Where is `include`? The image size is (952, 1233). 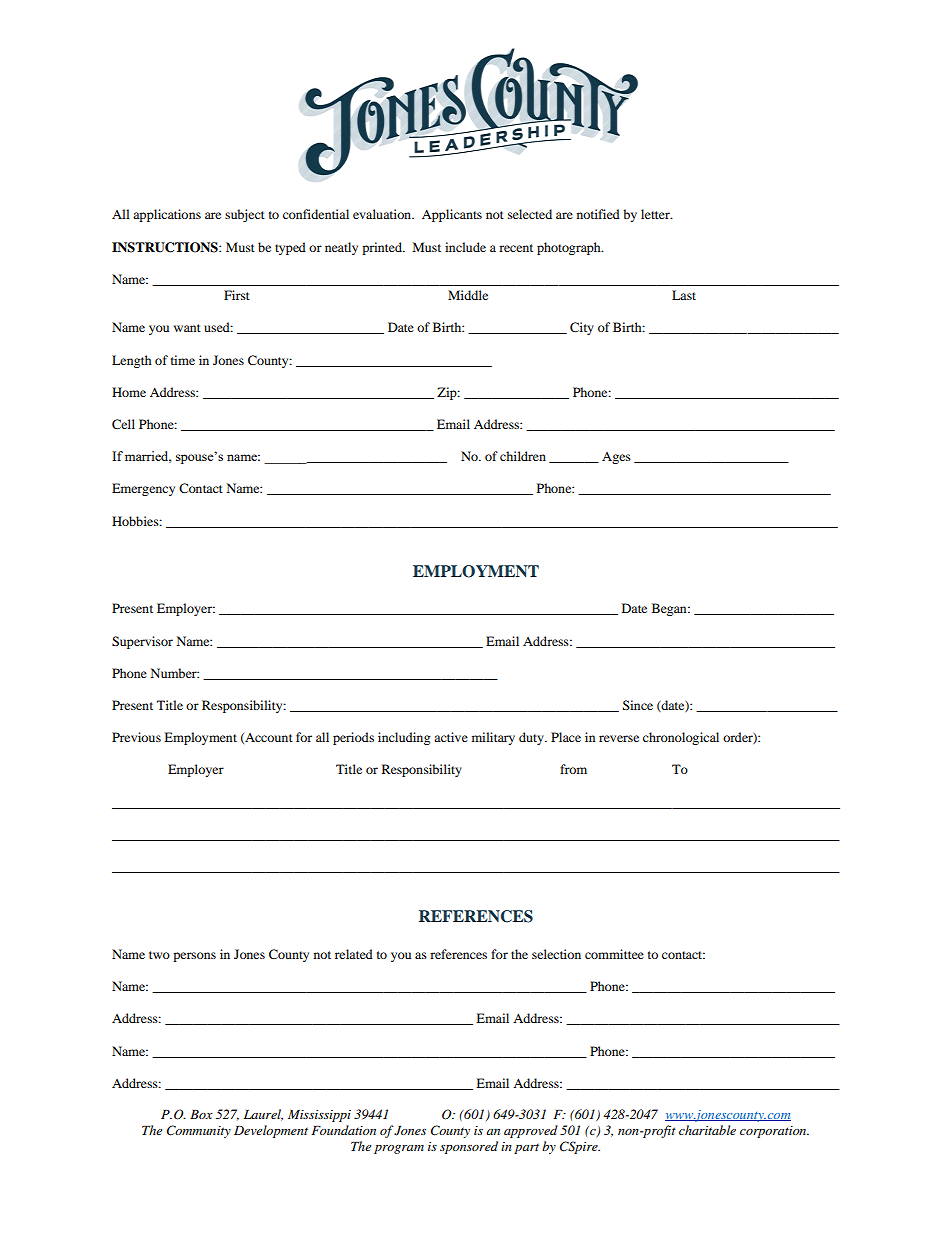 include is located at coordinates (465, 247).
